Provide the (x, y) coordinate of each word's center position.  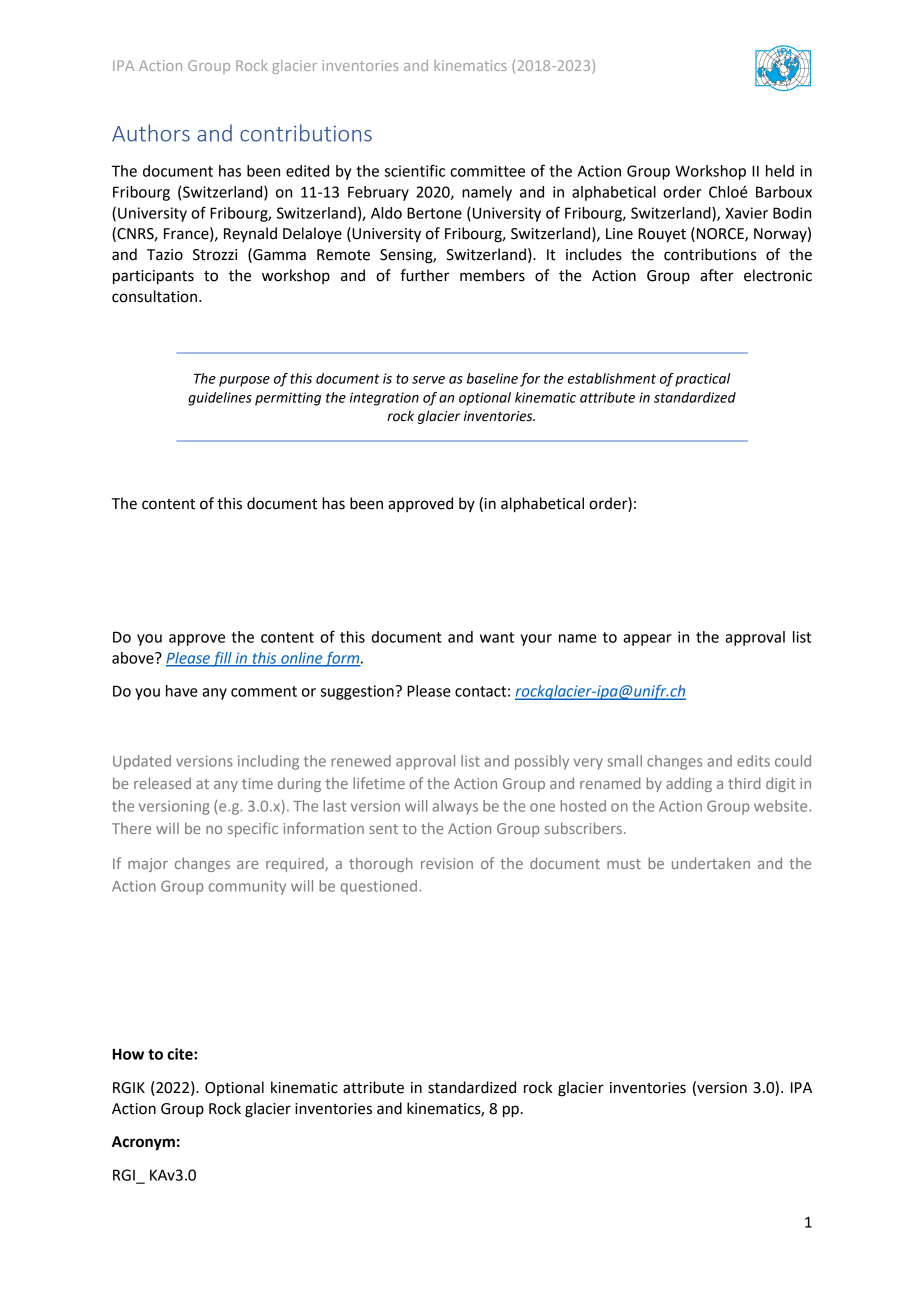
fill (222, 659)
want (497, 637)
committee (487, 171)
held (780, 171)
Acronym (143, 1143)
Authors (151, 133)
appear (647, 640)
